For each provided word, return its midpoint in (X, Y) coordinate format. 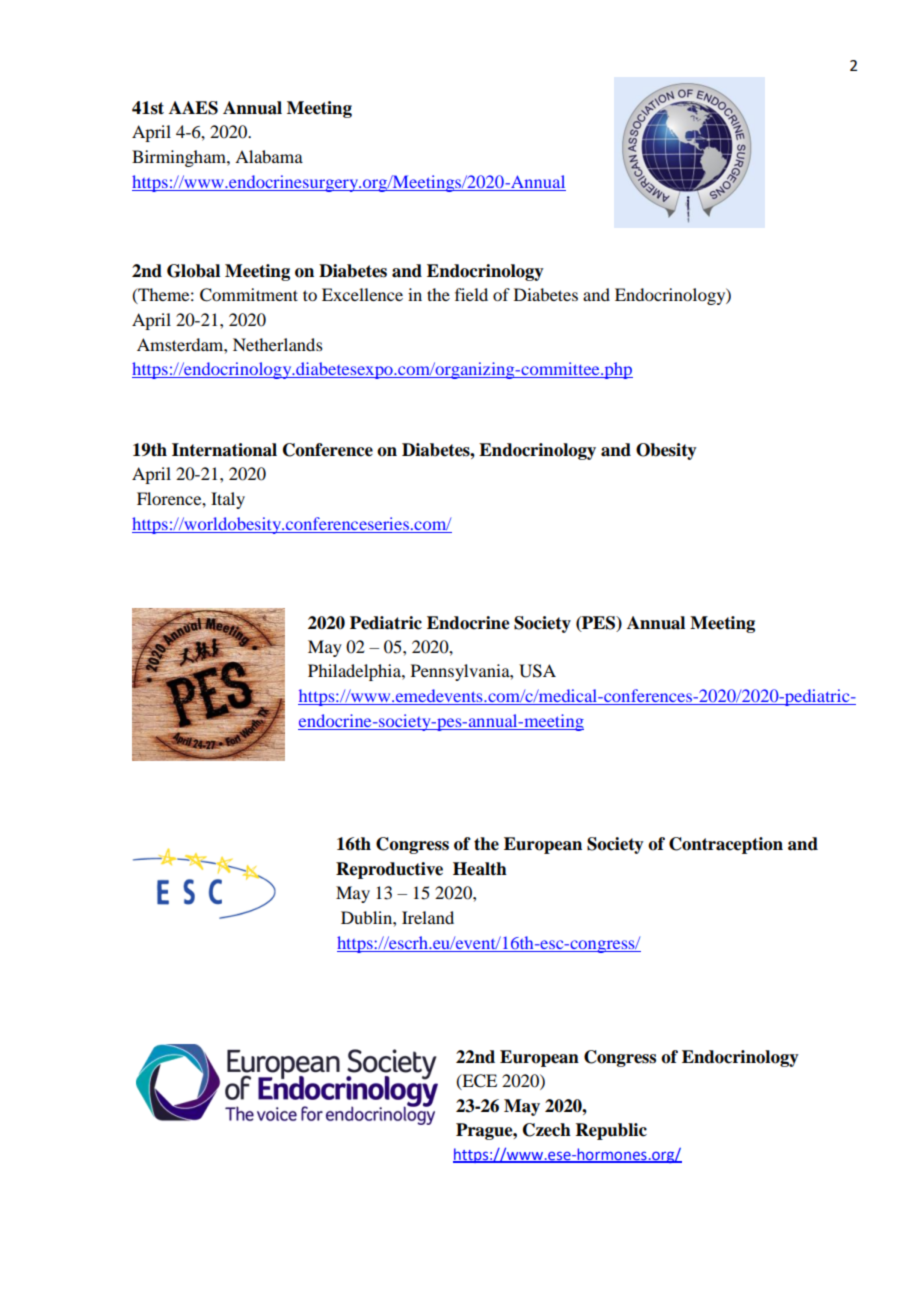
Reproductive (389, 870)
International (224, 450)
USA (537, 671)
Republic (611, 1131)
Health (480, 869)
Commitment (249, 295)
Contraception (726, 845)
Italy (228, 500)
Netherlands (278, 344)
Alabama (269, 156)
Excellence (362, 294)
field (471, 294)
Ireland (428, 917)
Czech (547, 1130)
